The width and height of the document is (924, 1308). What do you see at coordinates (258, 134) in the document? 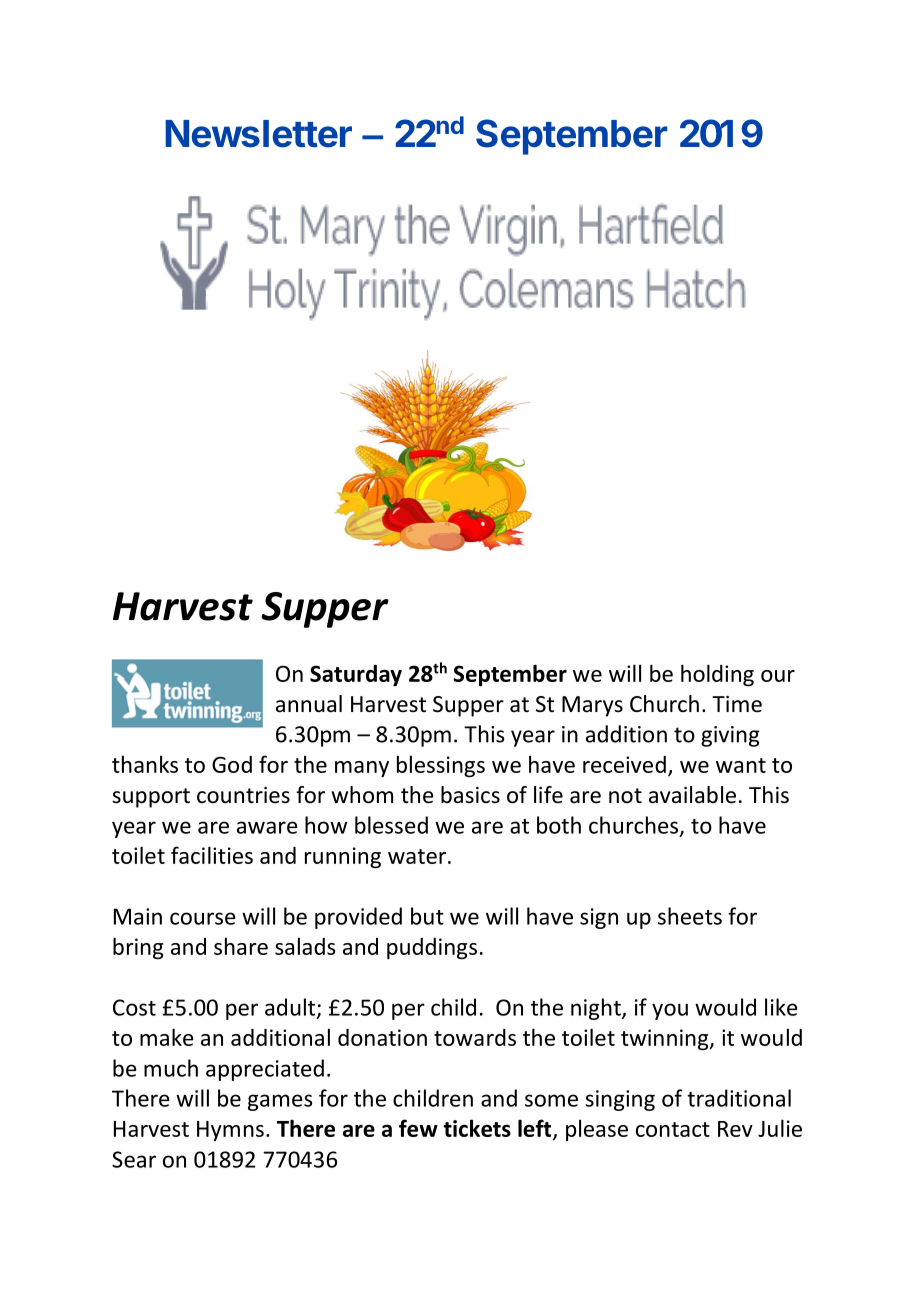
I see `Newsletter` at bounding box center [258, 134].
